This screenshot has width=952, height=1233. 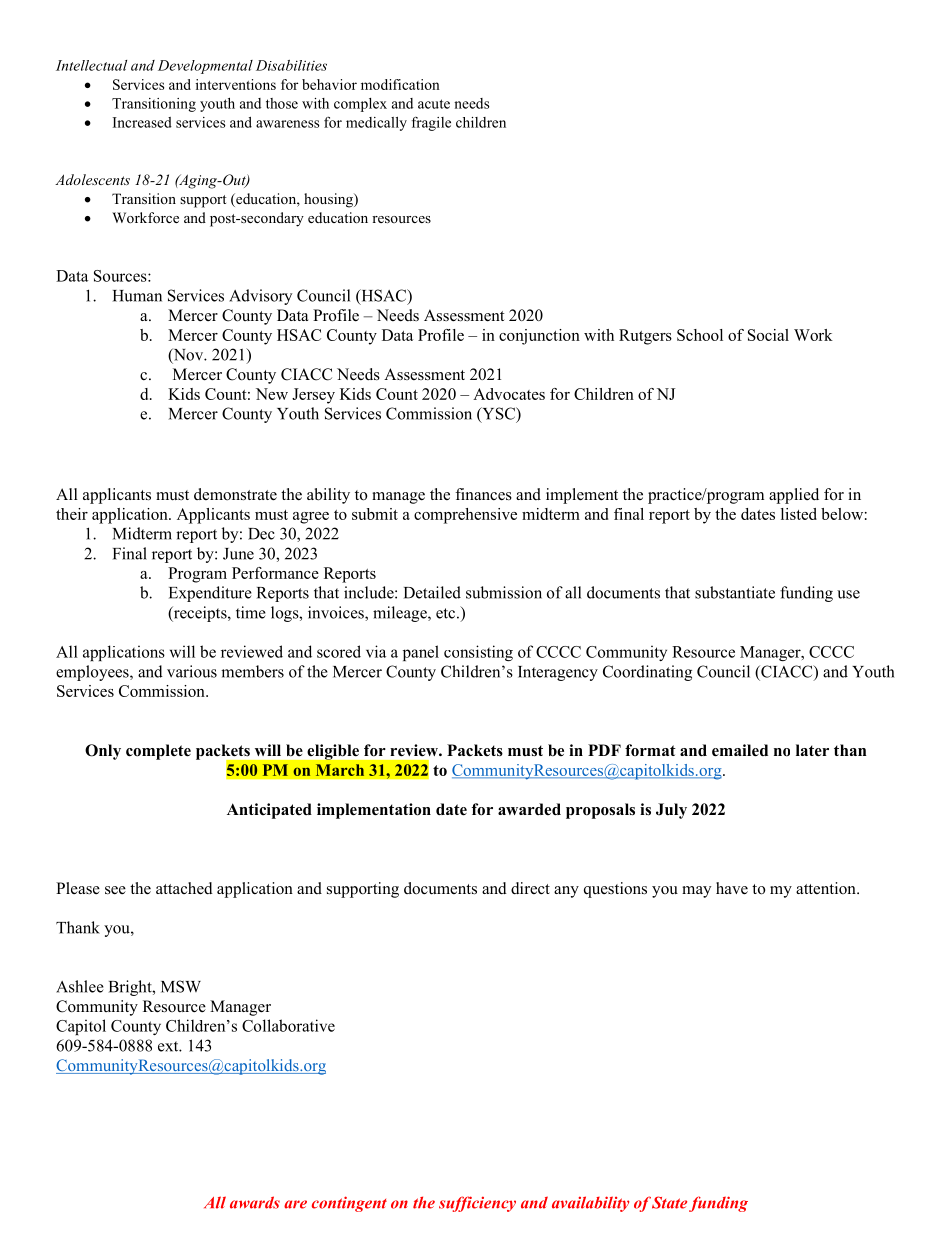 I want to click on sufficiency, so click(x=477, y=1204).
